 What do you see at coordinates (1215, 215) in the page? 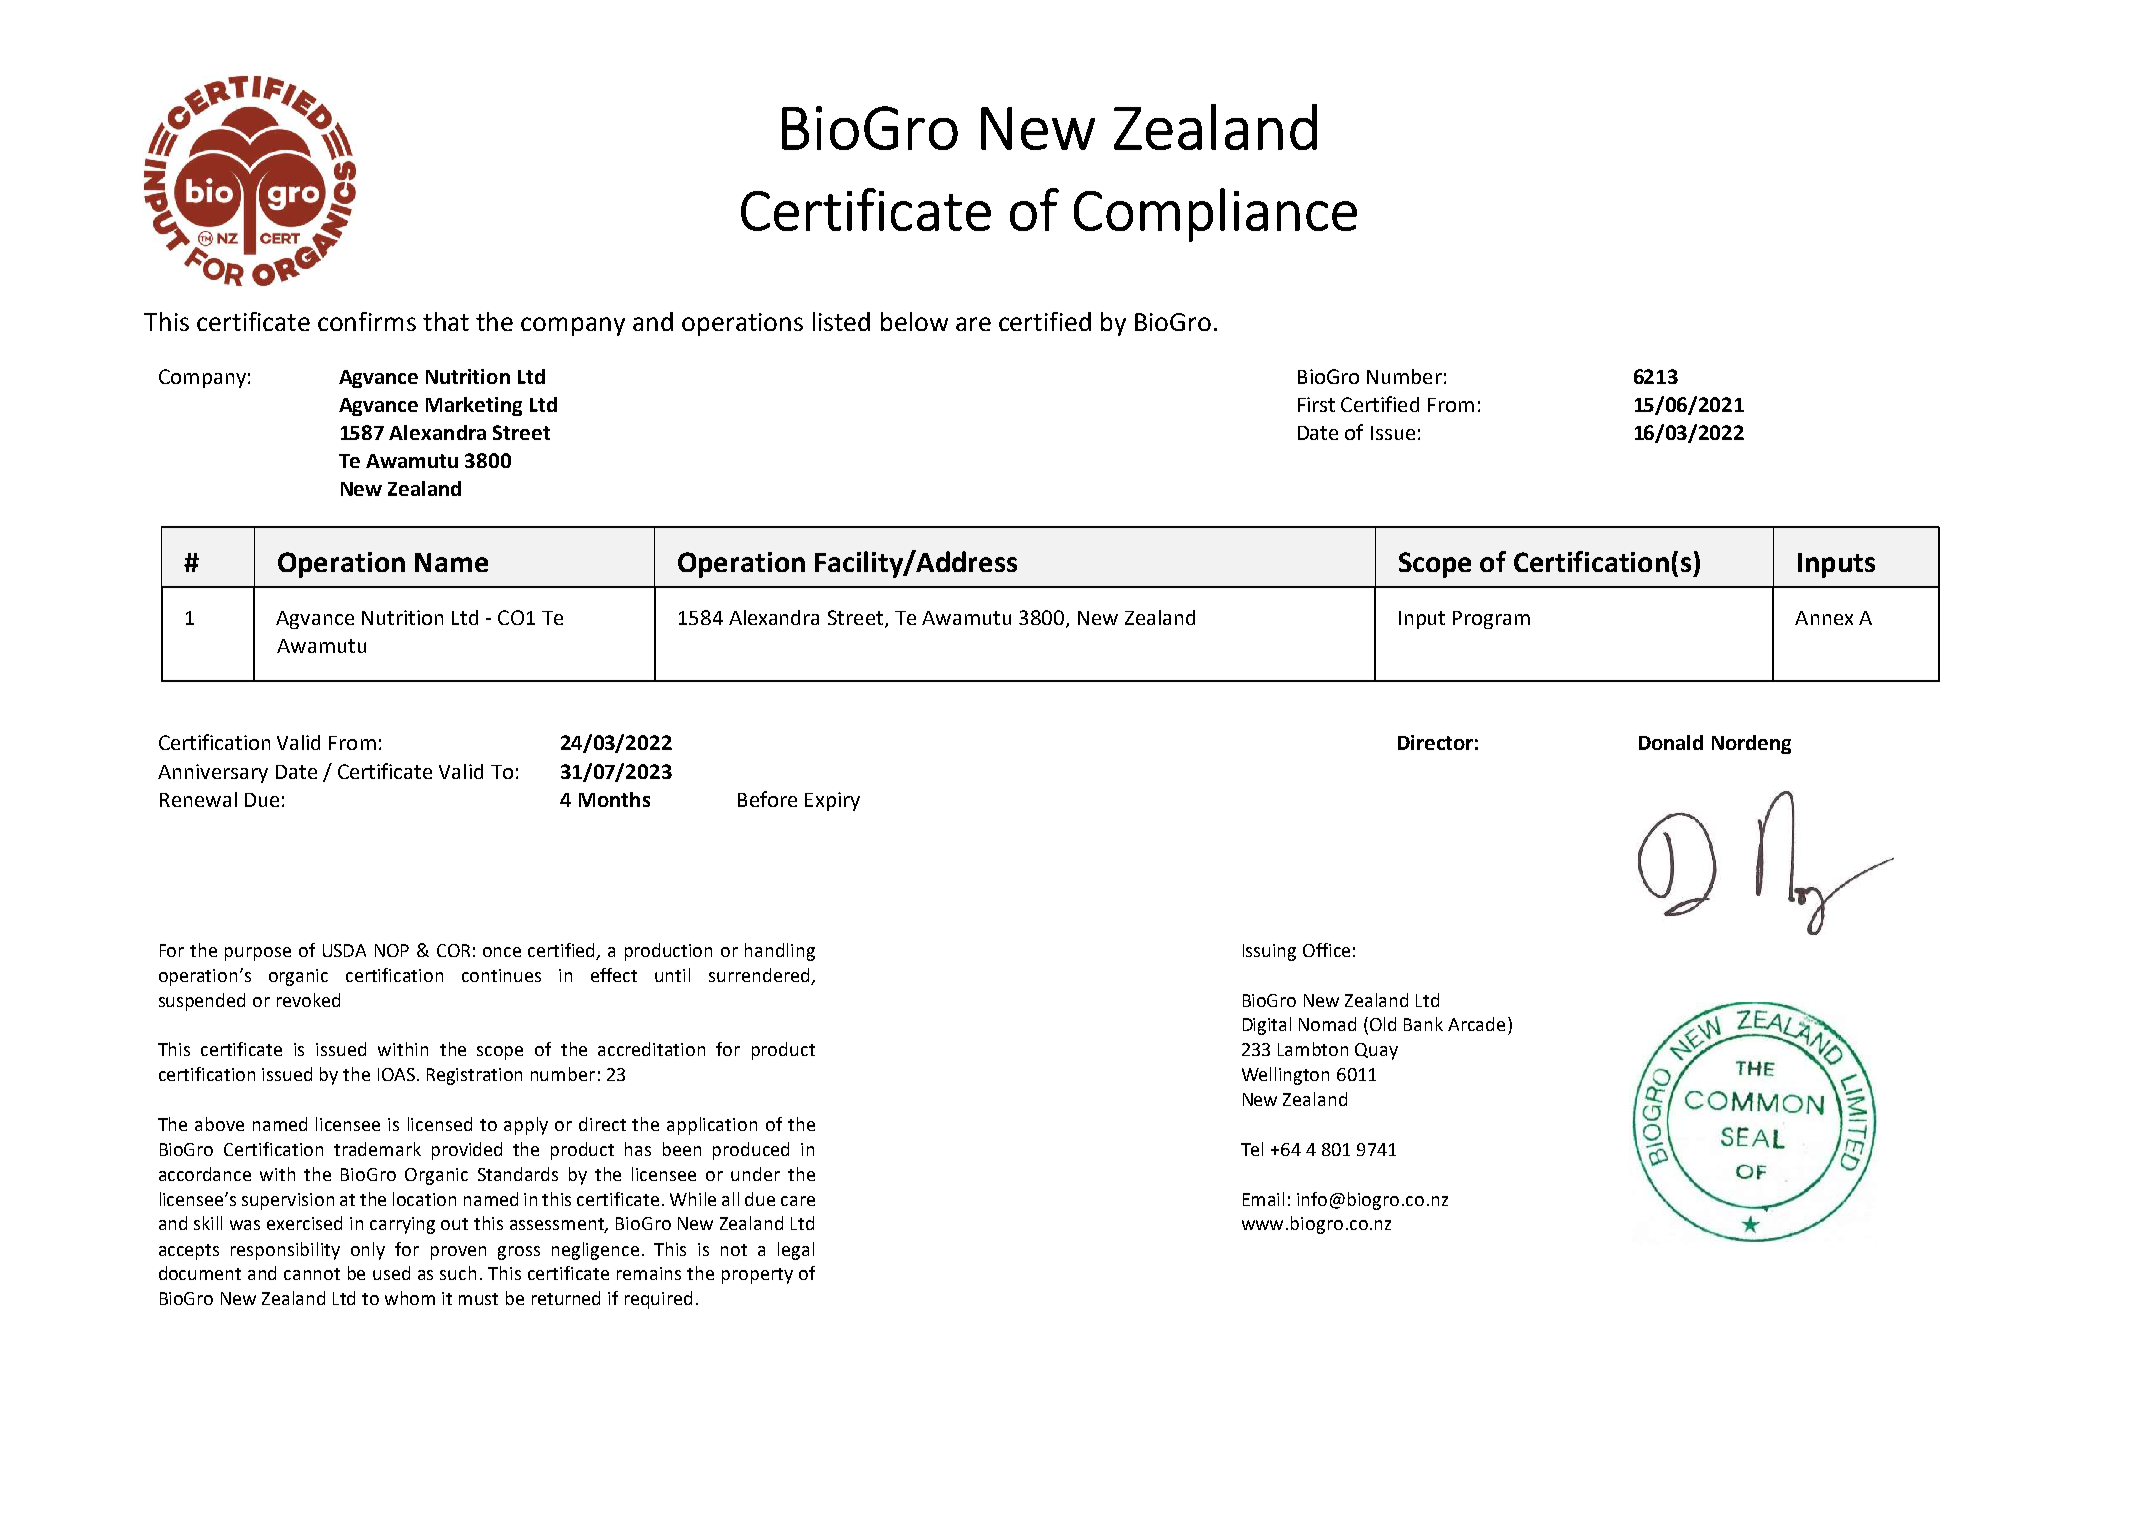
I see `Compliance` at bounding box center [1215, 215].
